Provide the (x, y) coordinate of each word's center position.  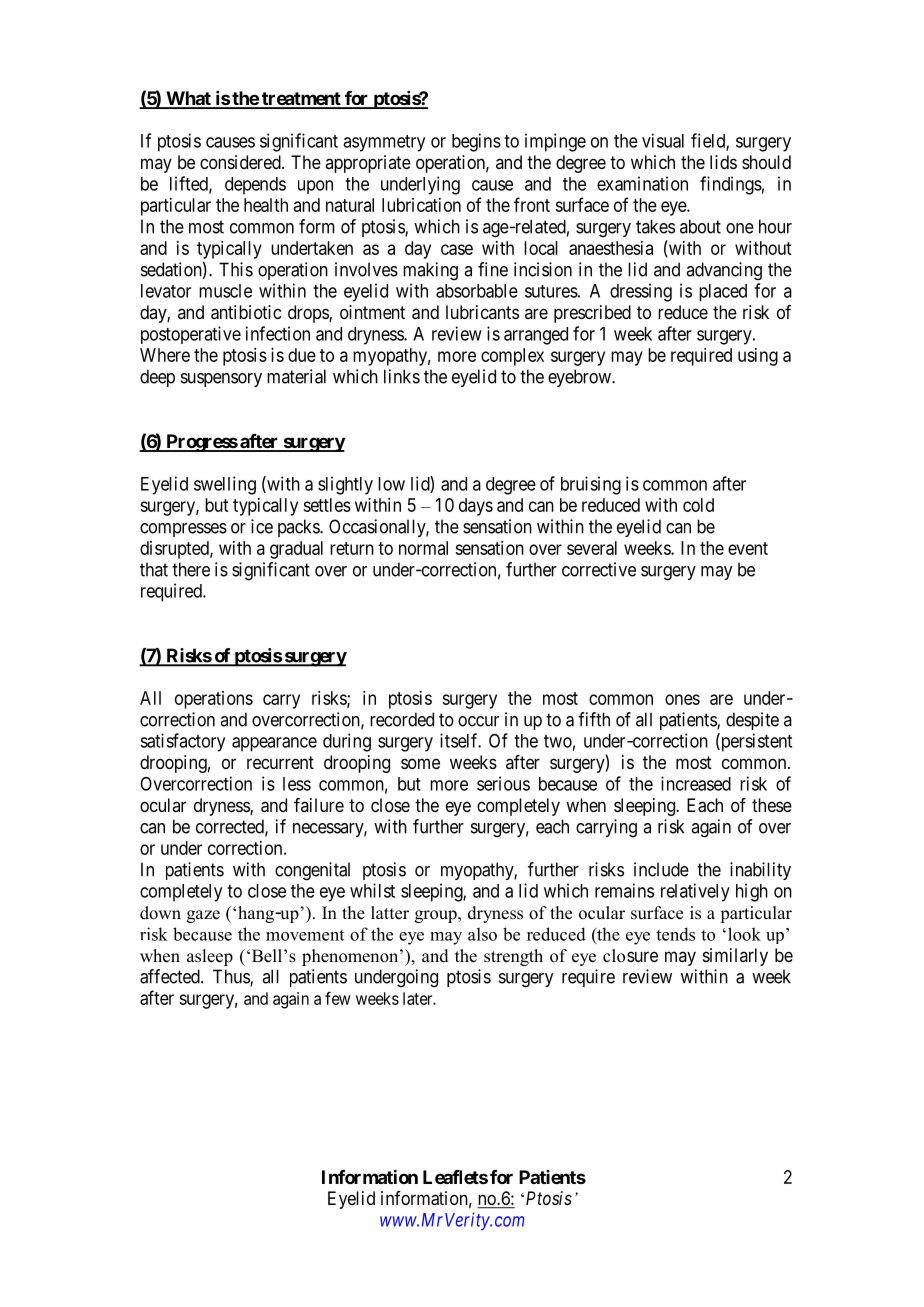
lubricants (482, 312)
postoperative (191, 335)
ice (262, 526)
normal (423, 548)
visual (663, 140)
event (748, 548)
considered (241, 162)
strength (513, 957)
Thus (232, 977)
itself (460, 740)
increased (696, 783)
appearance (274, 744)
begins (476, 142)
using (758, 357)
